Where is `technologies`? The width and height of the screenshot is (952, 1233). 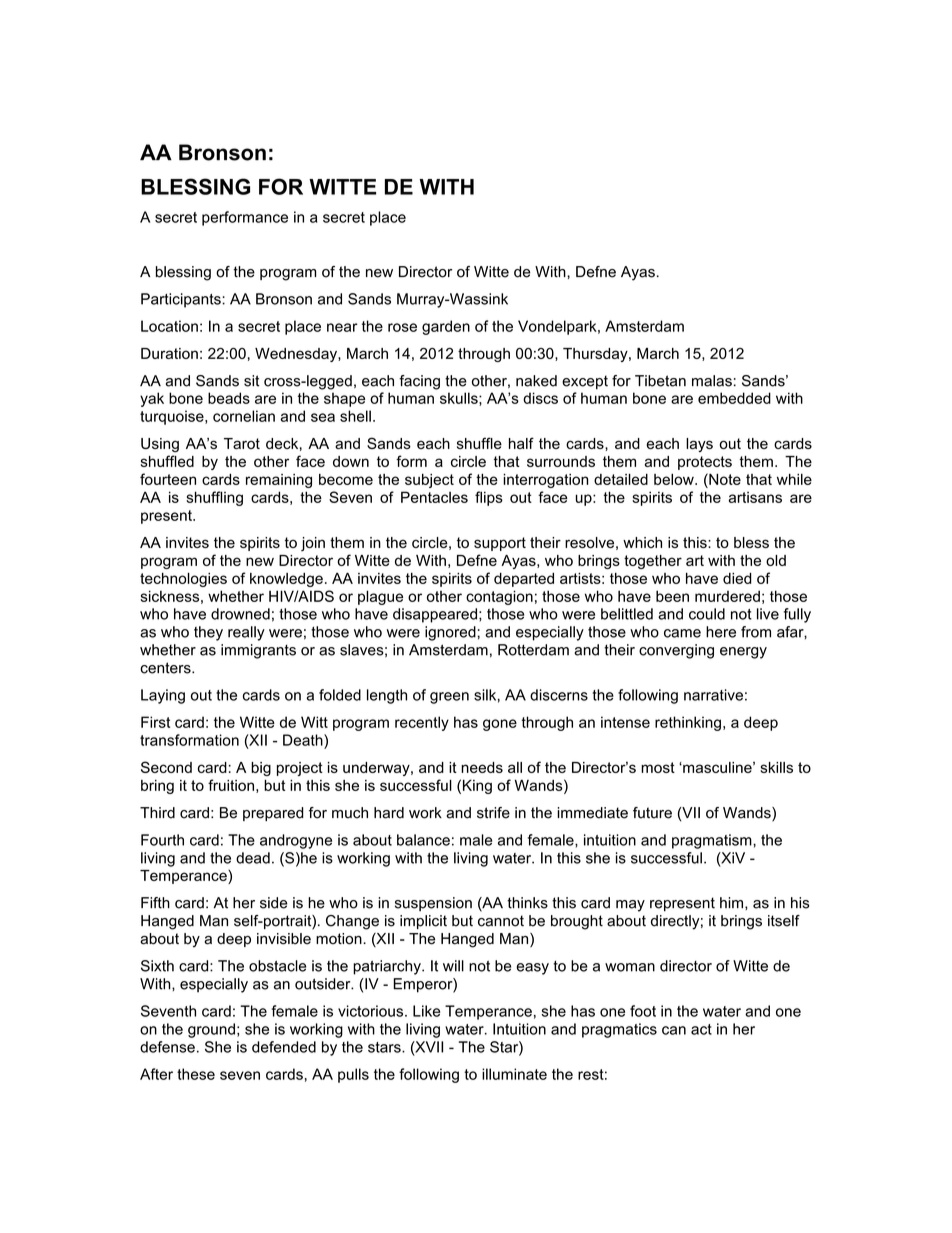
technologies is located at coordinates (183, 580).
